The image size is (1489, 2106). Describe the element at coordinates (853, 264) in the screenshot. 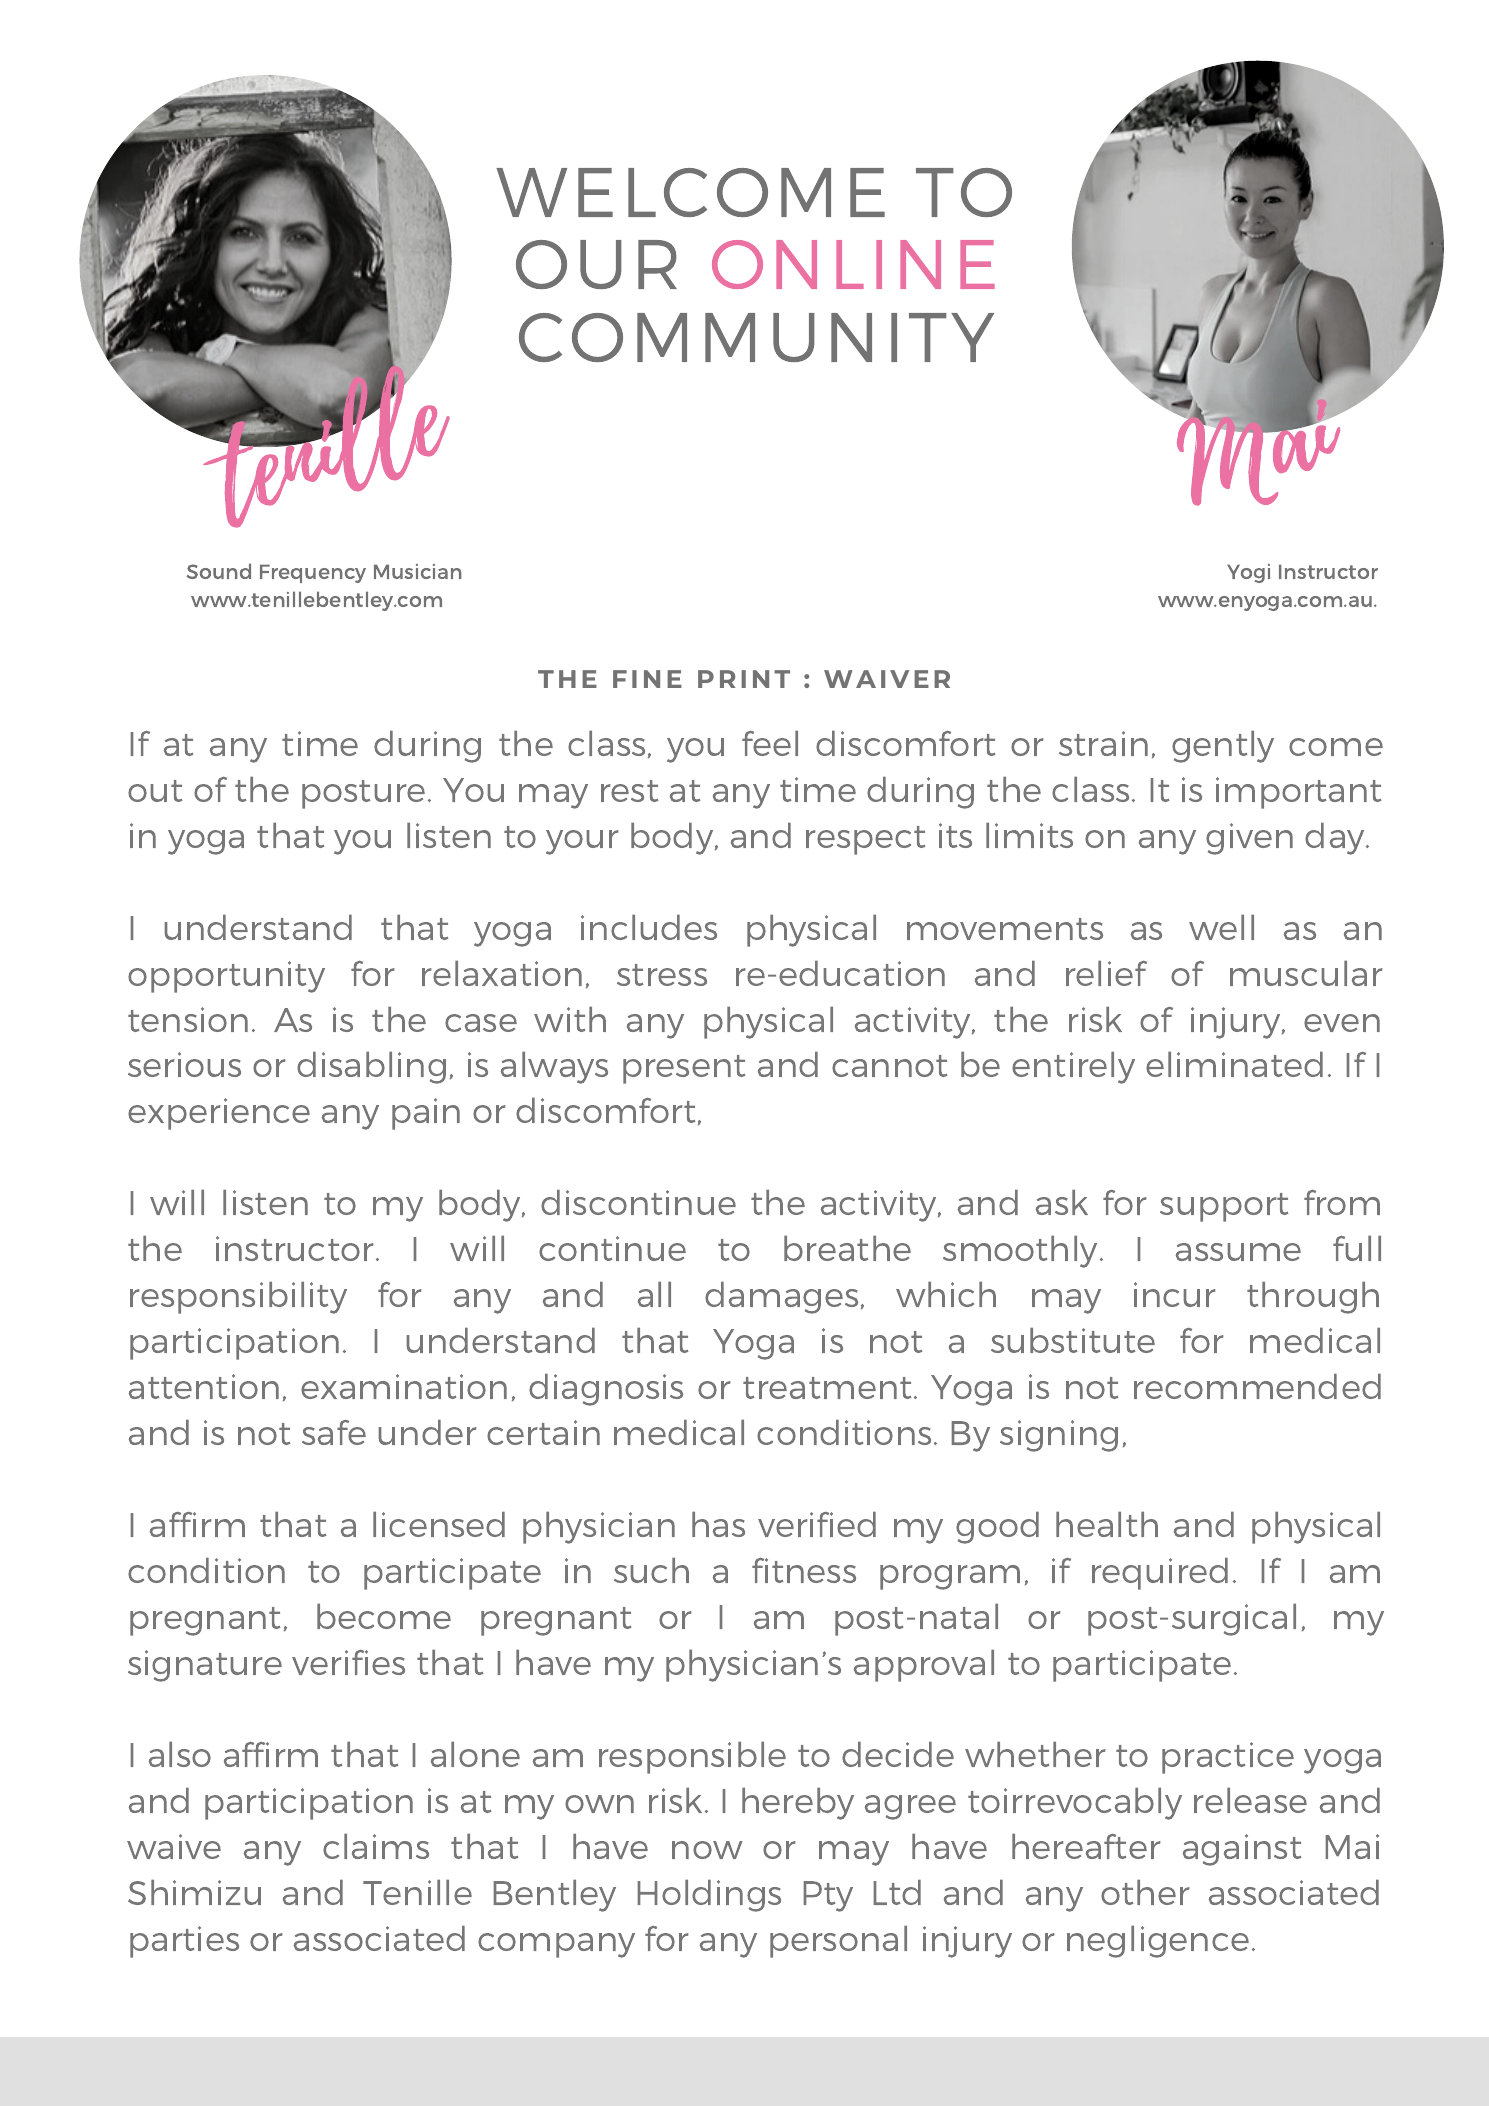

I see `ONLINE` at that location.
